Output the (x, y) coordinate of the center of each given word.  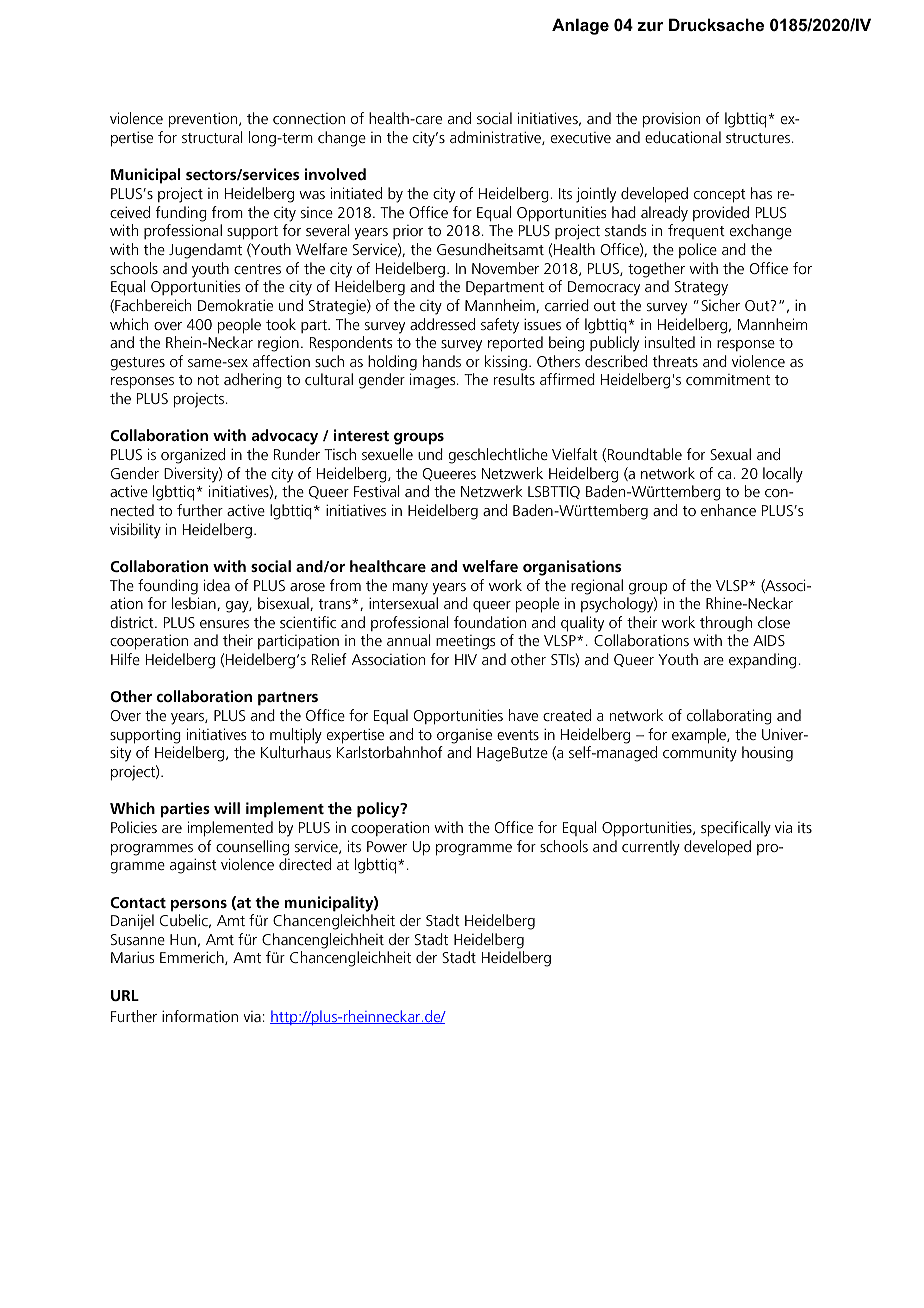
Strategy (701, 288)
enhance (728, 510)
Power (387, 846)
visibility (135, 531)
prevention (204, 120)
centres (257, 269)
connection (309, 118)
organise (464, 736)
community (700, 754)
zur (650, 26)
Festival (376, 491)
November (505, 268)
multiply (296, 736)
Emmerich (193, 958)
